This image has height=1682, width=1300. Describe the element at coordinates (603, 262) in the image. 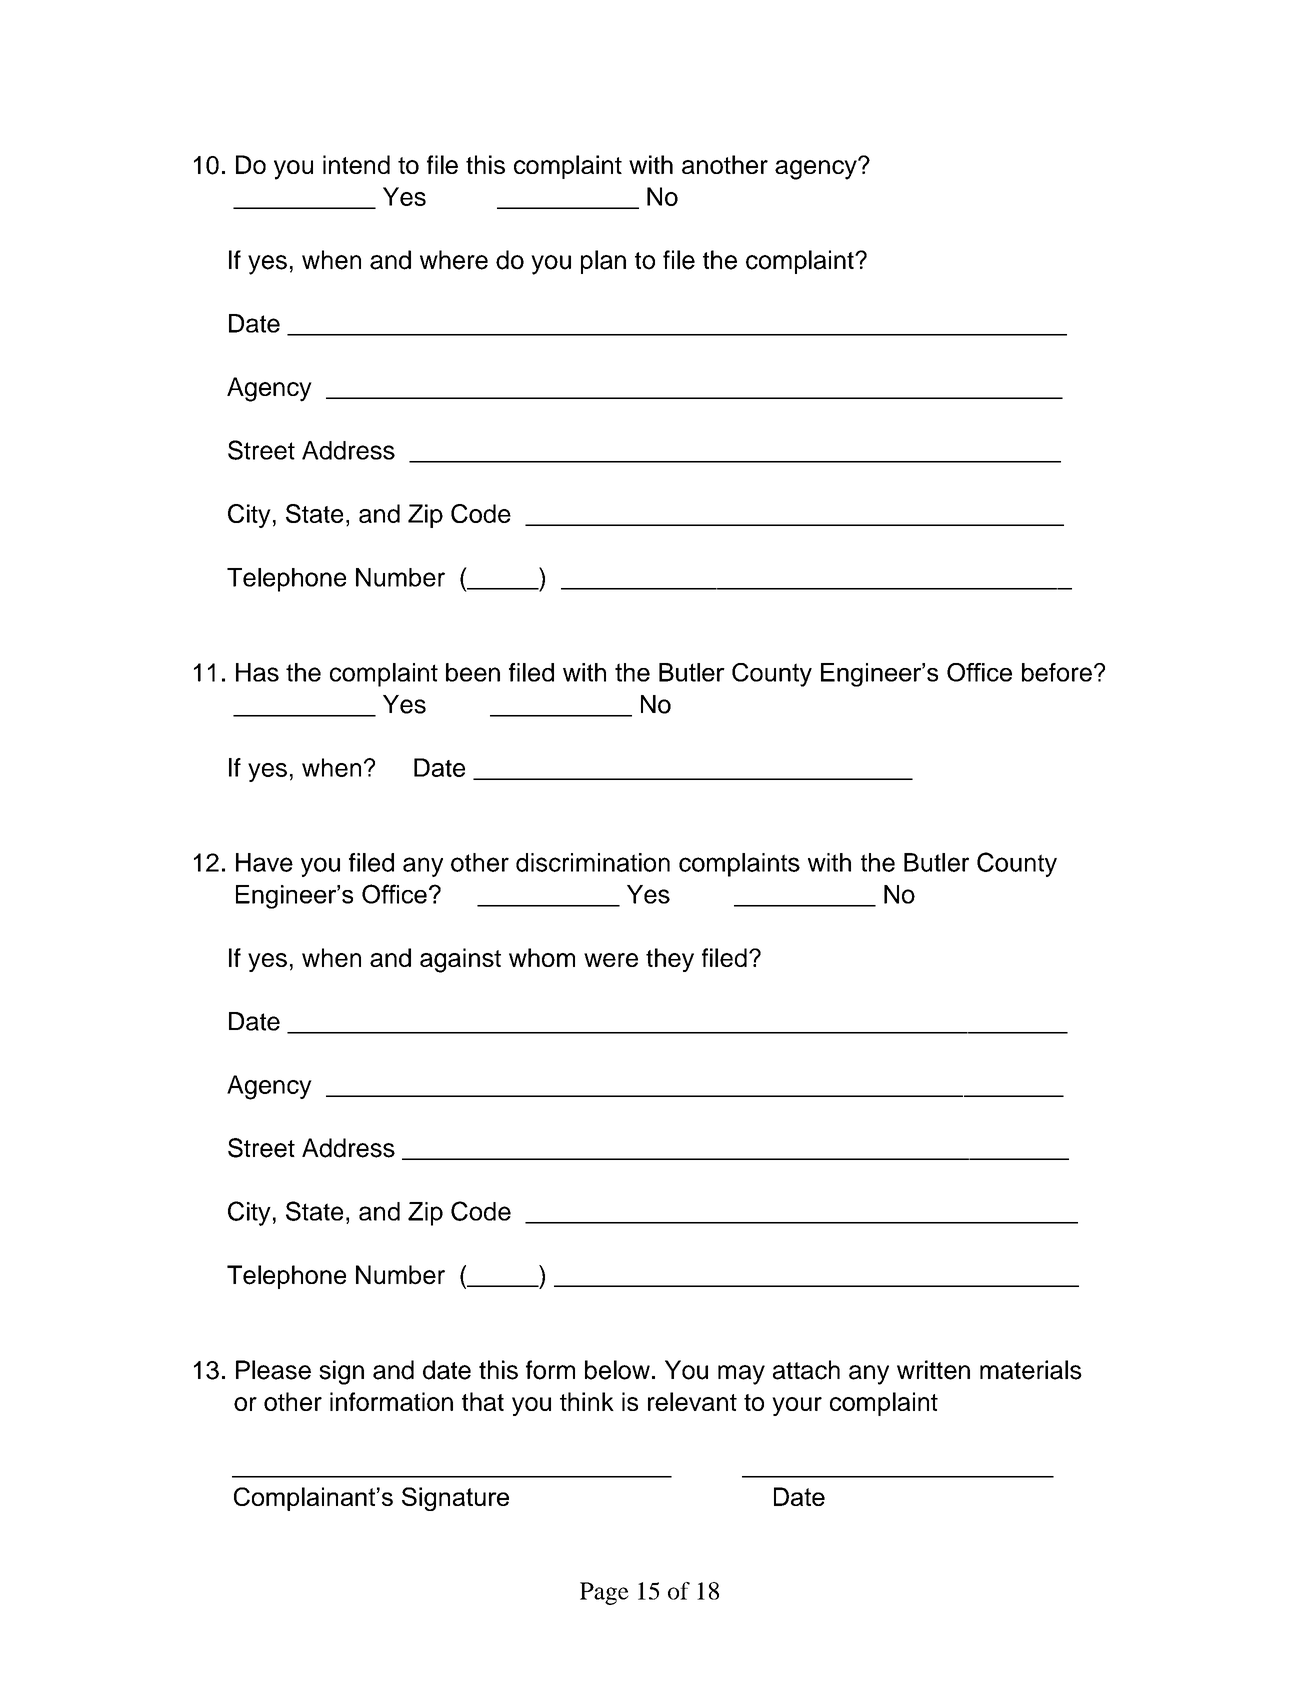

I see `plan` at that location.
